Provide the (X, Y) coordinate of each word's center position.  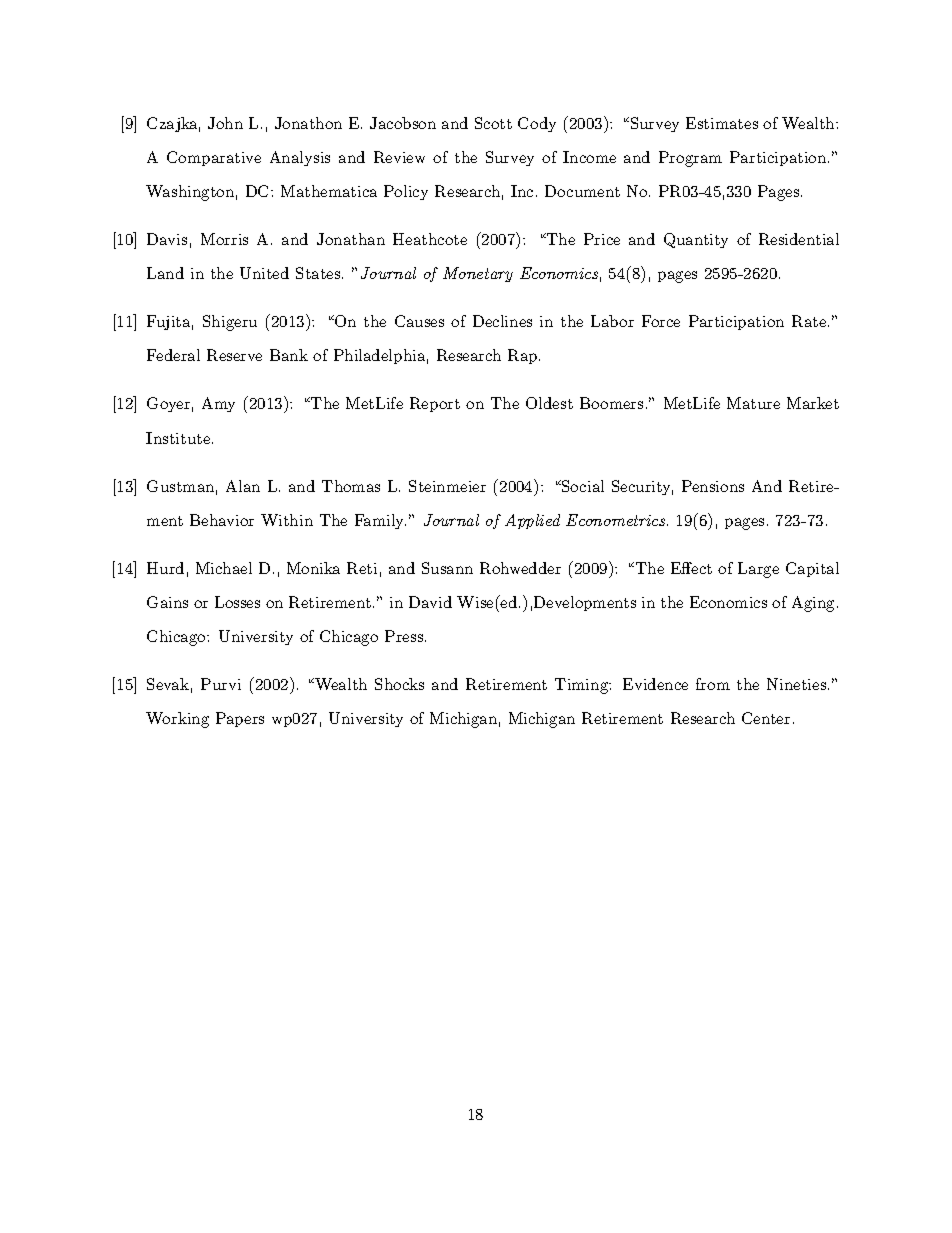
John (225, 123)
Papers (240, 719)
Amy (218, 404)
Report (435, 404)
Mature (753, 403)
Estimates (722, 123)
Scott (493, 123)
